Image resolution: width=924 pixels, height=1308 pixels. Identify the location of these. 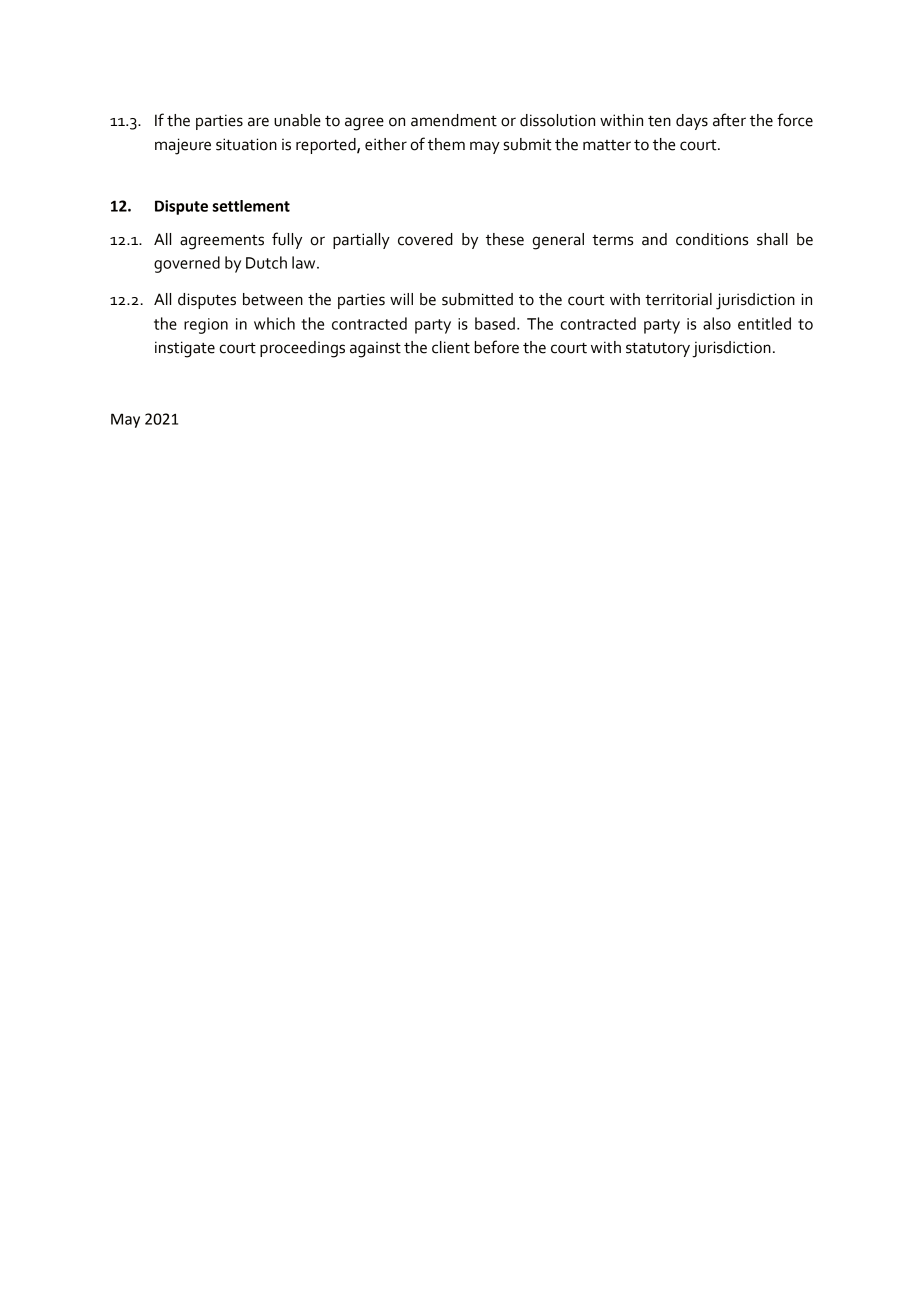
(505, 239).
